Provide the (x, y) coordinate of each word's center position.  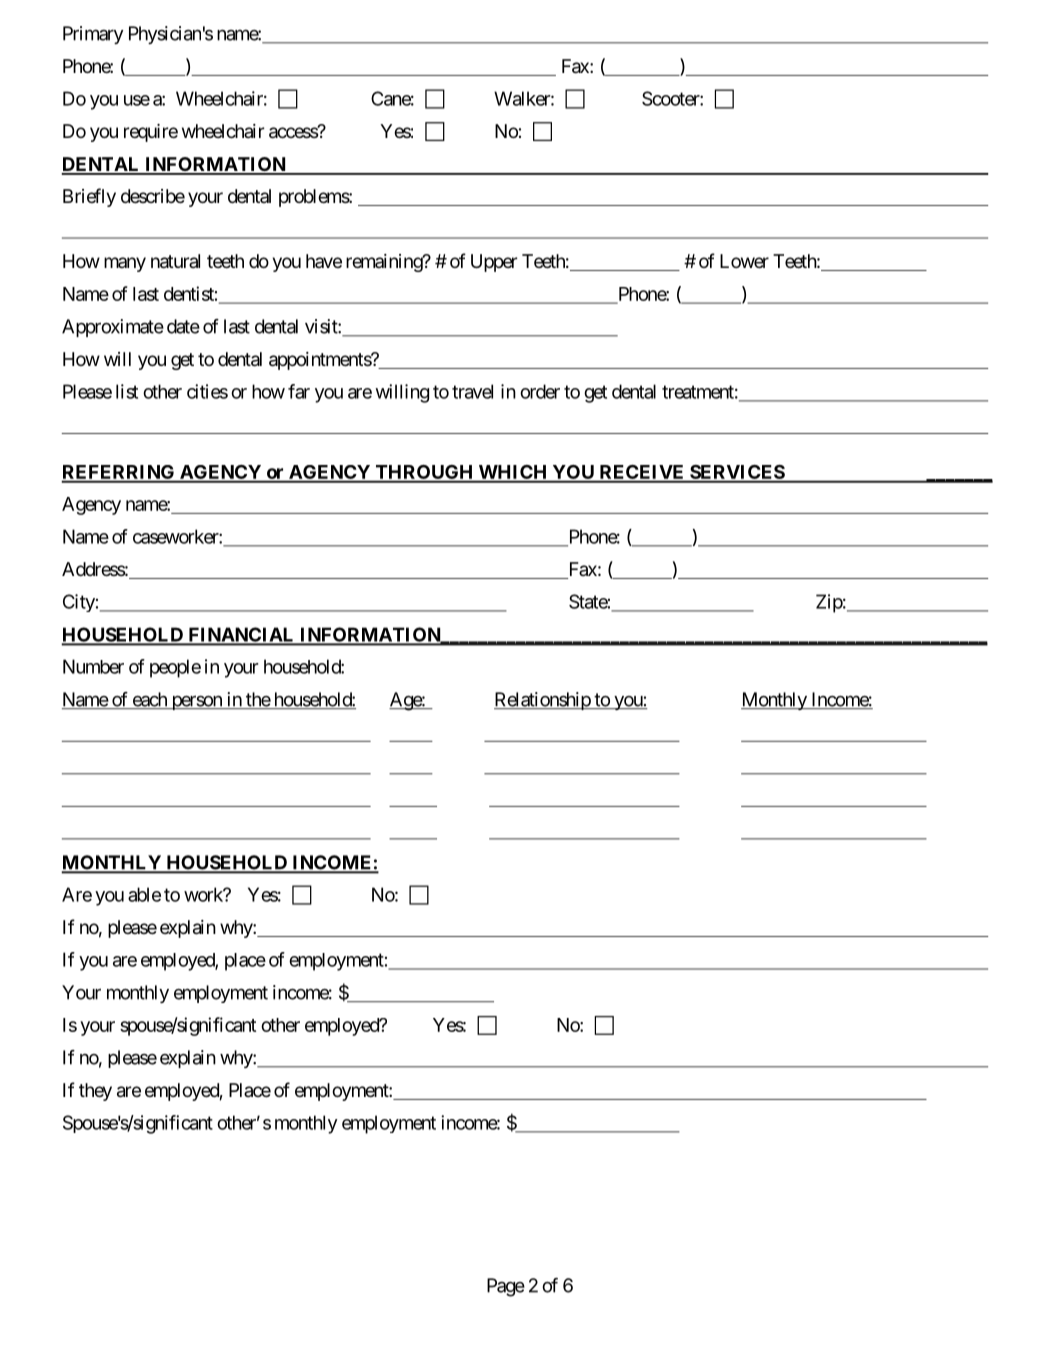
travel (472, 391)
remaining (385, 263)
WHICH (513, 473)
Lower (744, 261)
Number (93, 666)
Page (506, 1287)
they (95, 1092)
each (149, 700)
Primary (93, 35)
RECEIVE (642, 473)
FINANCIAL (241, 635)
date (183, 326)
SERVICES (737, 473)
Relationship (543, 701)
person (196, 702)
